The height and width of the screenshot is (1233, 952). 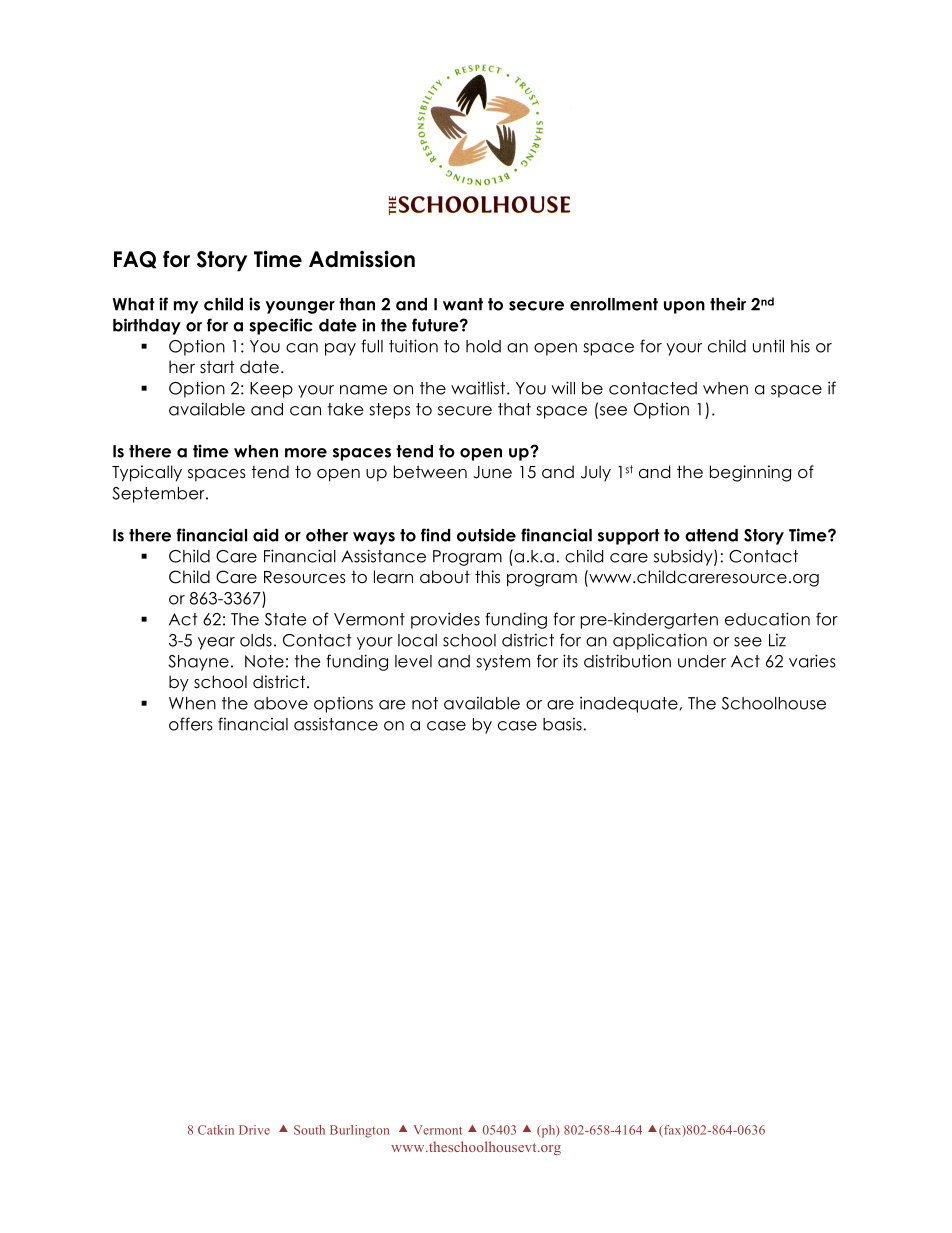 What do you see at coordinates (463, 304) in the screenshot?
I see `want` at bounding box center [463, 304].
